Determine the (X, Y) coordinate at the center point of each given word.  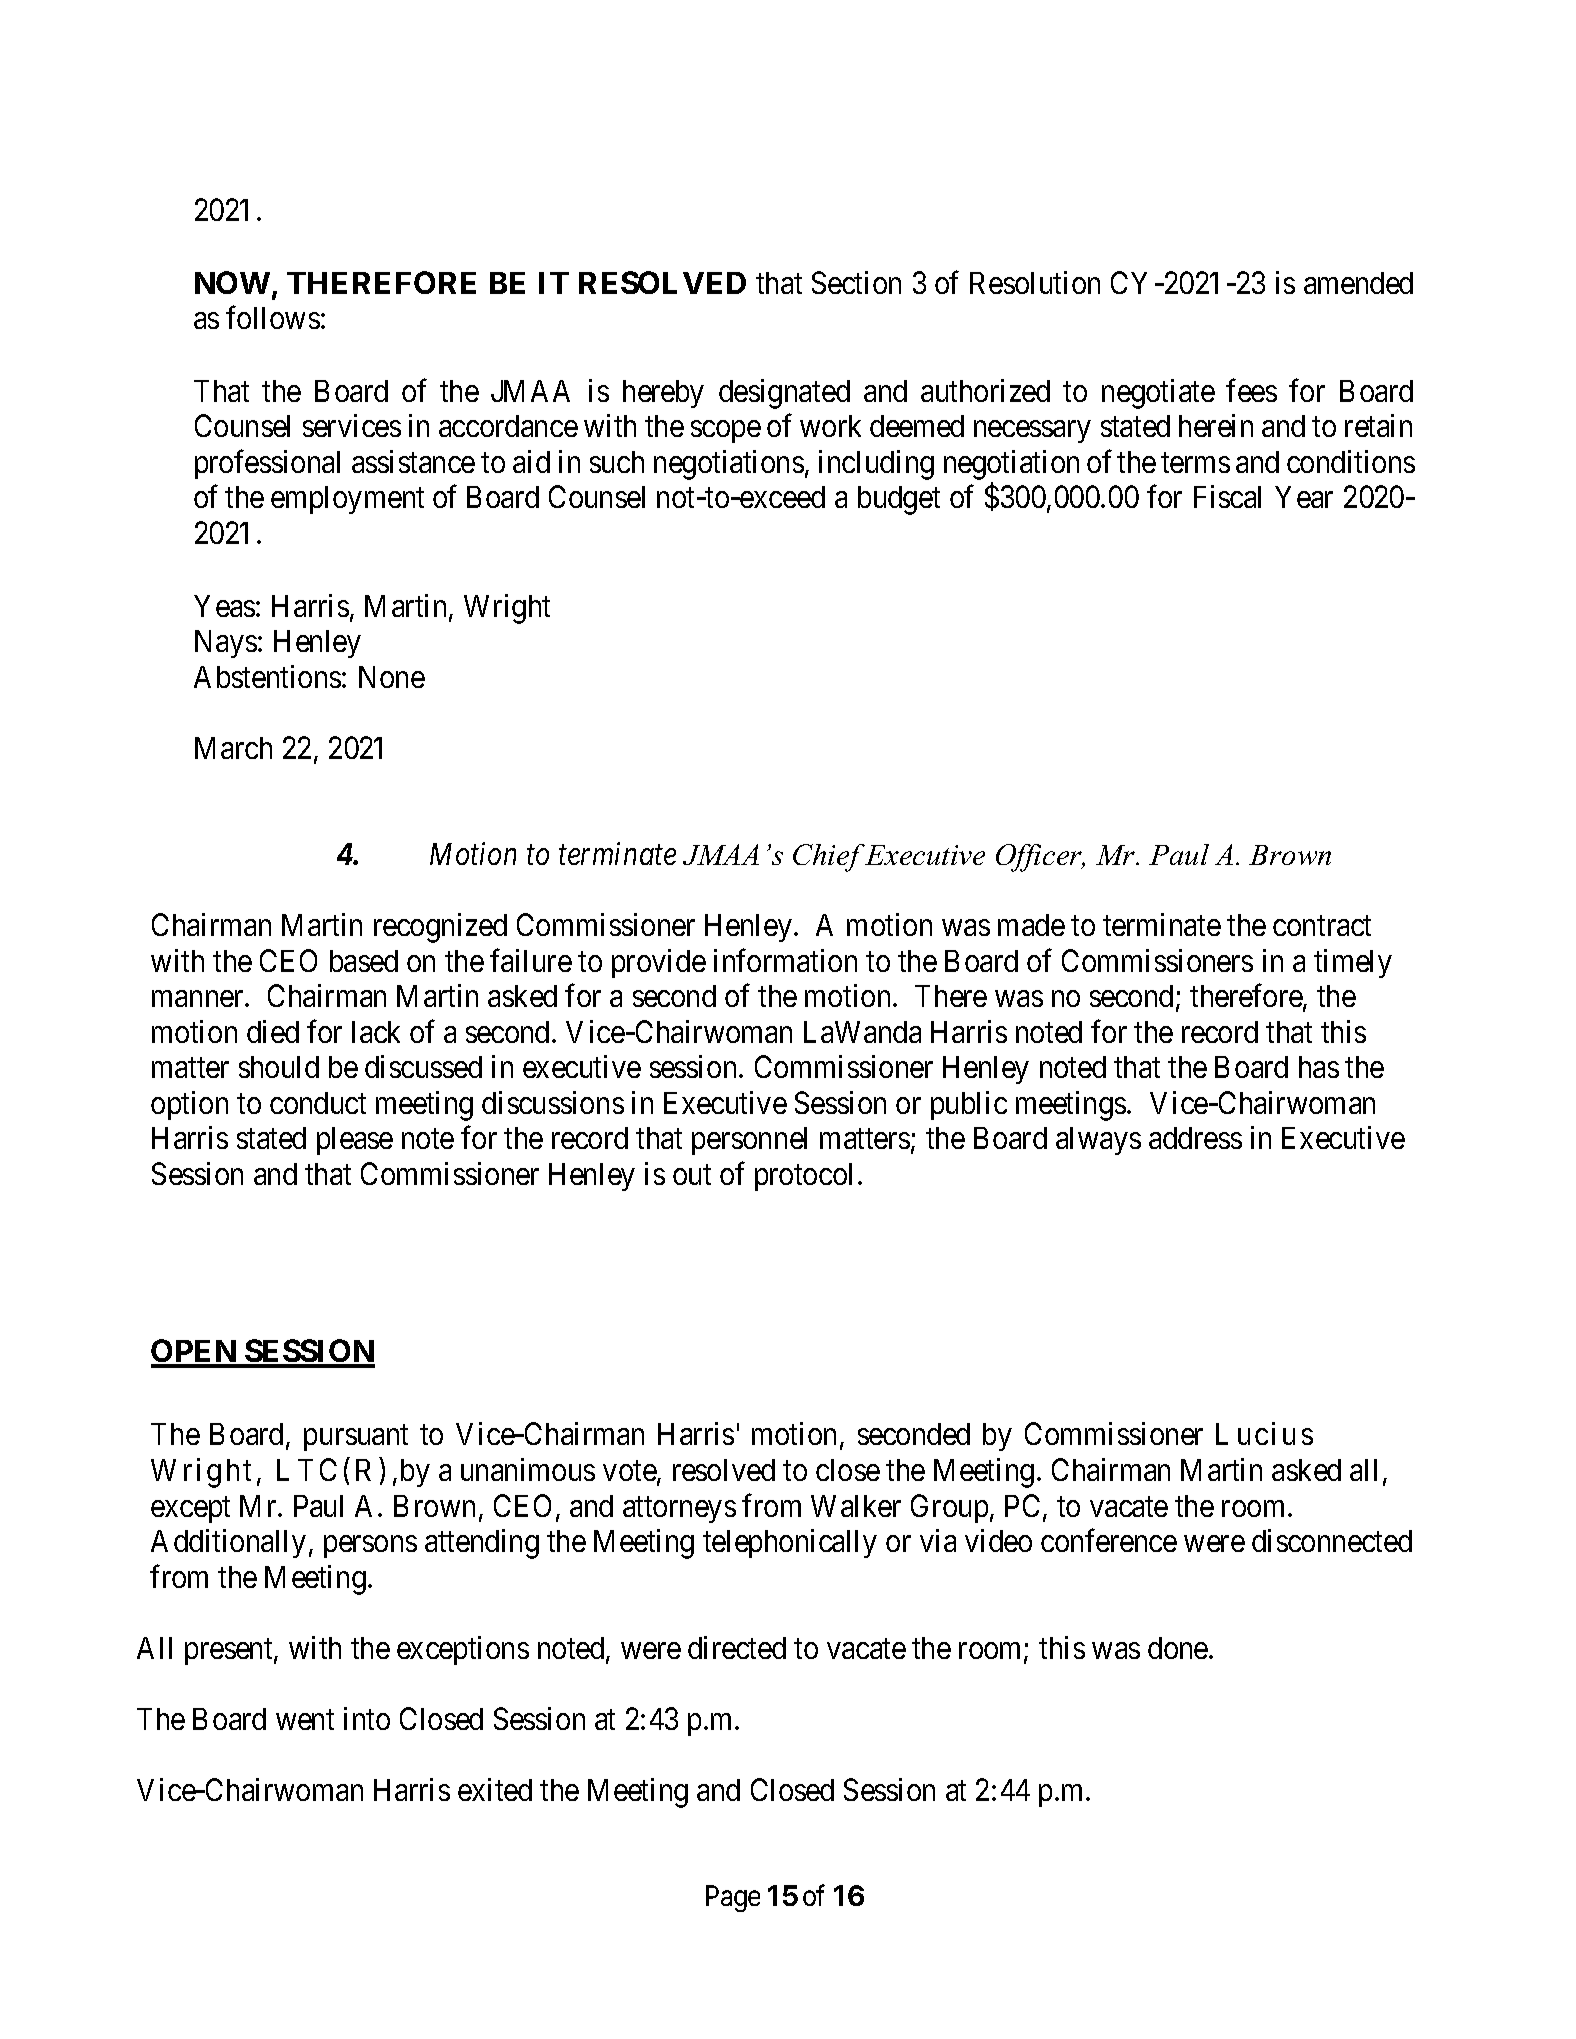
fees (1251, 390)
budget (899, 500)
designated (784, 394)
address (1195, 1138)
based (364, 961)
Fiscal (1227, 496)
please (355, 1141)
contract (1322, 926)
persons (370, 1547)
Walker (856, 1506)
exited (495, 1789)
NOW (232, 282)
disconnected (1332, 1540)
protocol (803, 1177)
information (785, 960)
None (392, 677)
